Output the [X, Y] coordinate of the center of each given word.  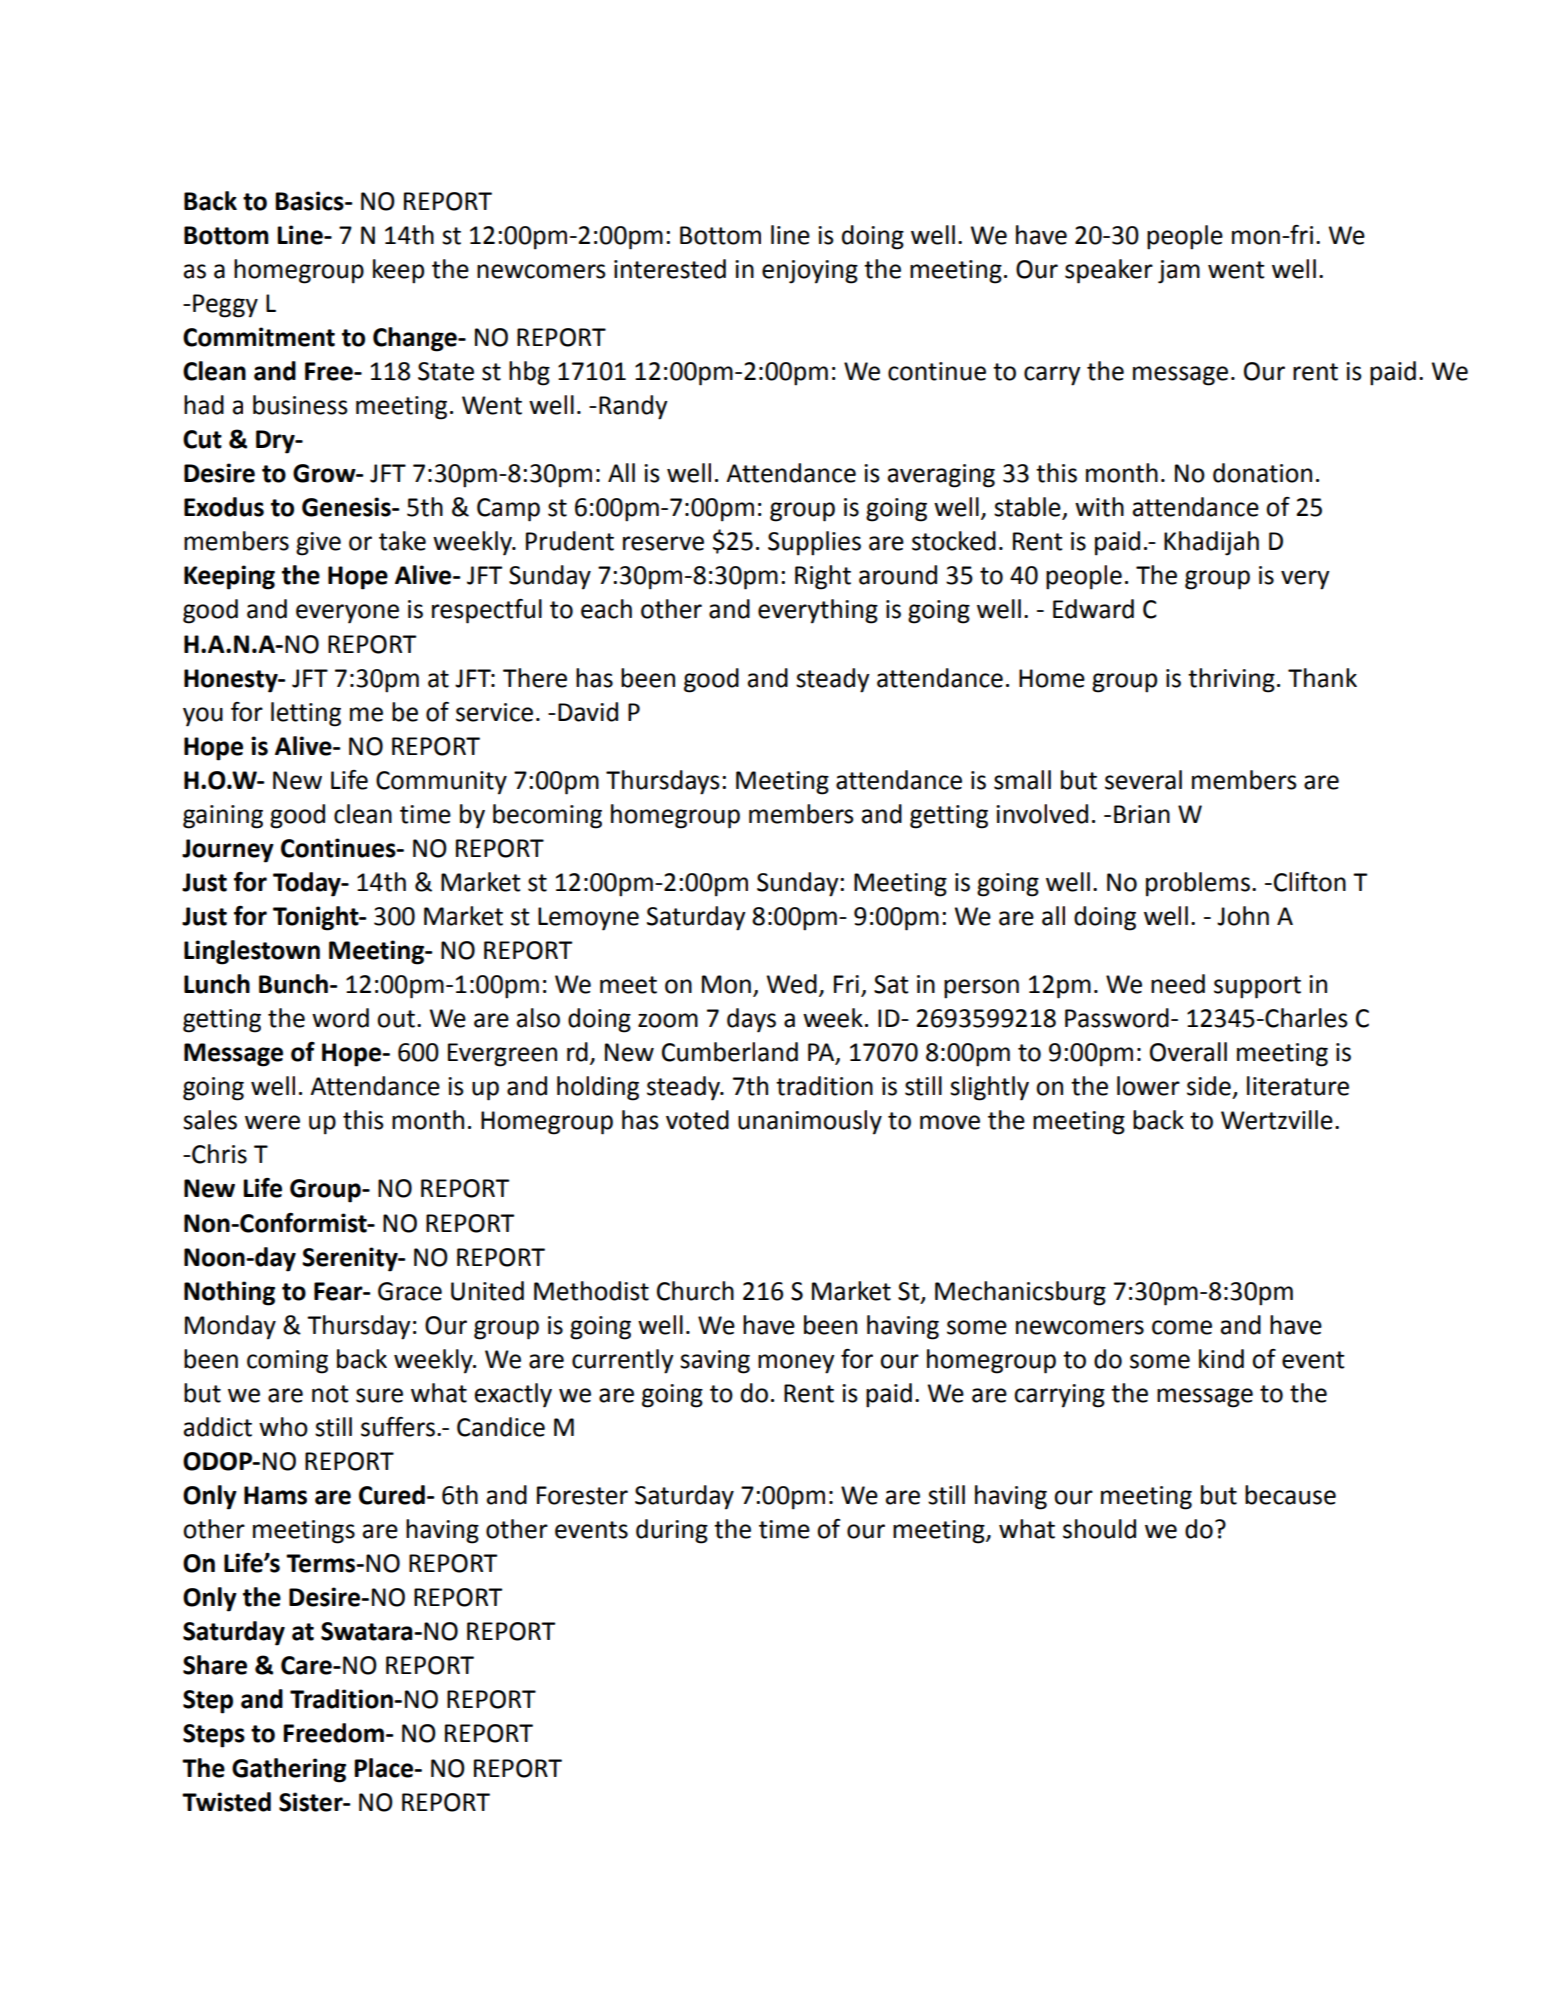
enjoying [810, 272]
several [1143, 780]
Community [441, 783]
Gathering [289, 1770]
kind [1221, 1359]
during [672, 1531]
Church [695, 1291]
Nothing [229, 1293]
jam [1179, 272]
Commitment [259, 337]
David [588, 712]
